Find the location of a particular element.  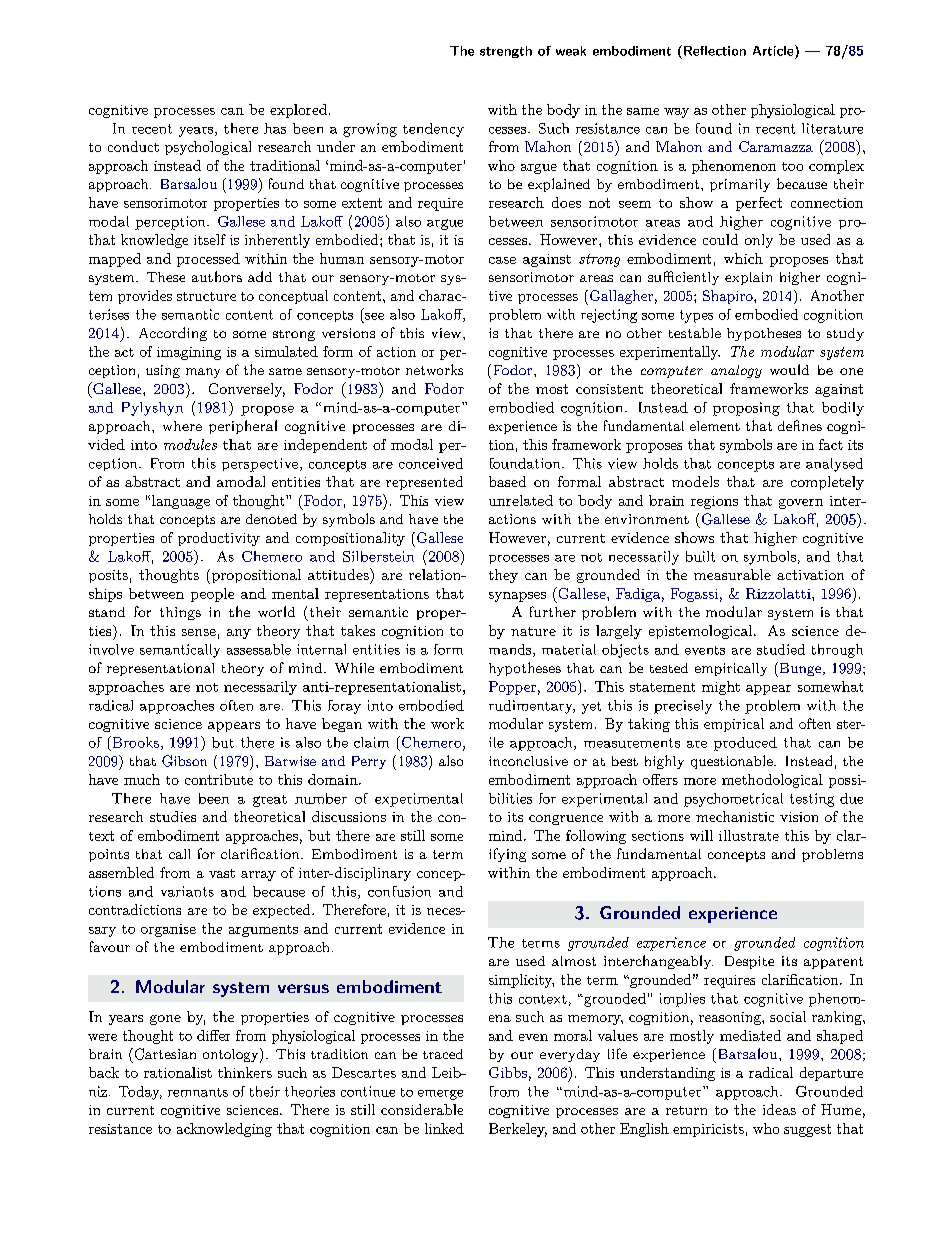

conceived is located at coordinates (431, 463).
